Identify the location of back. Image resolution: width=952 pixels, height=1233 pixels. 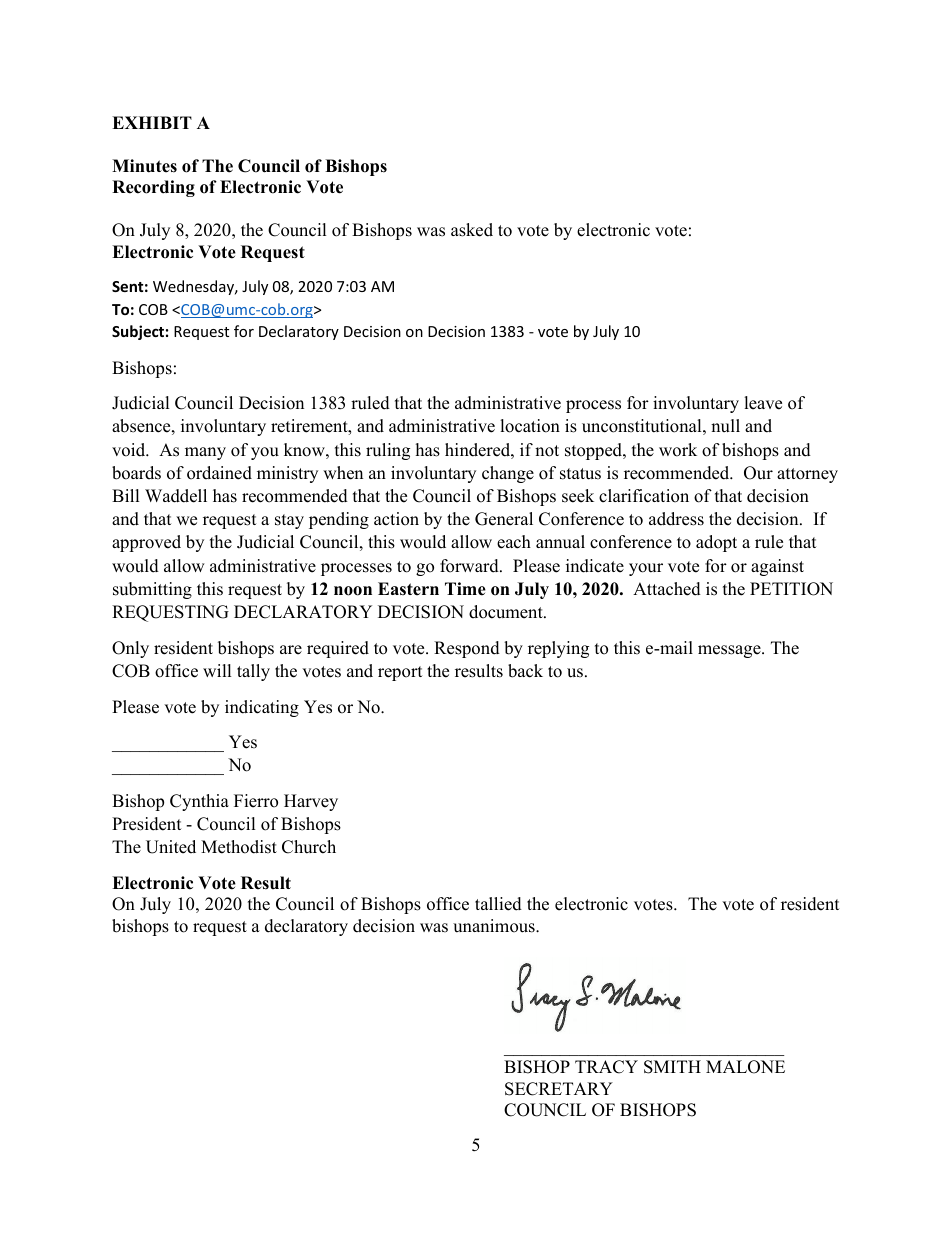
(525, 671).
